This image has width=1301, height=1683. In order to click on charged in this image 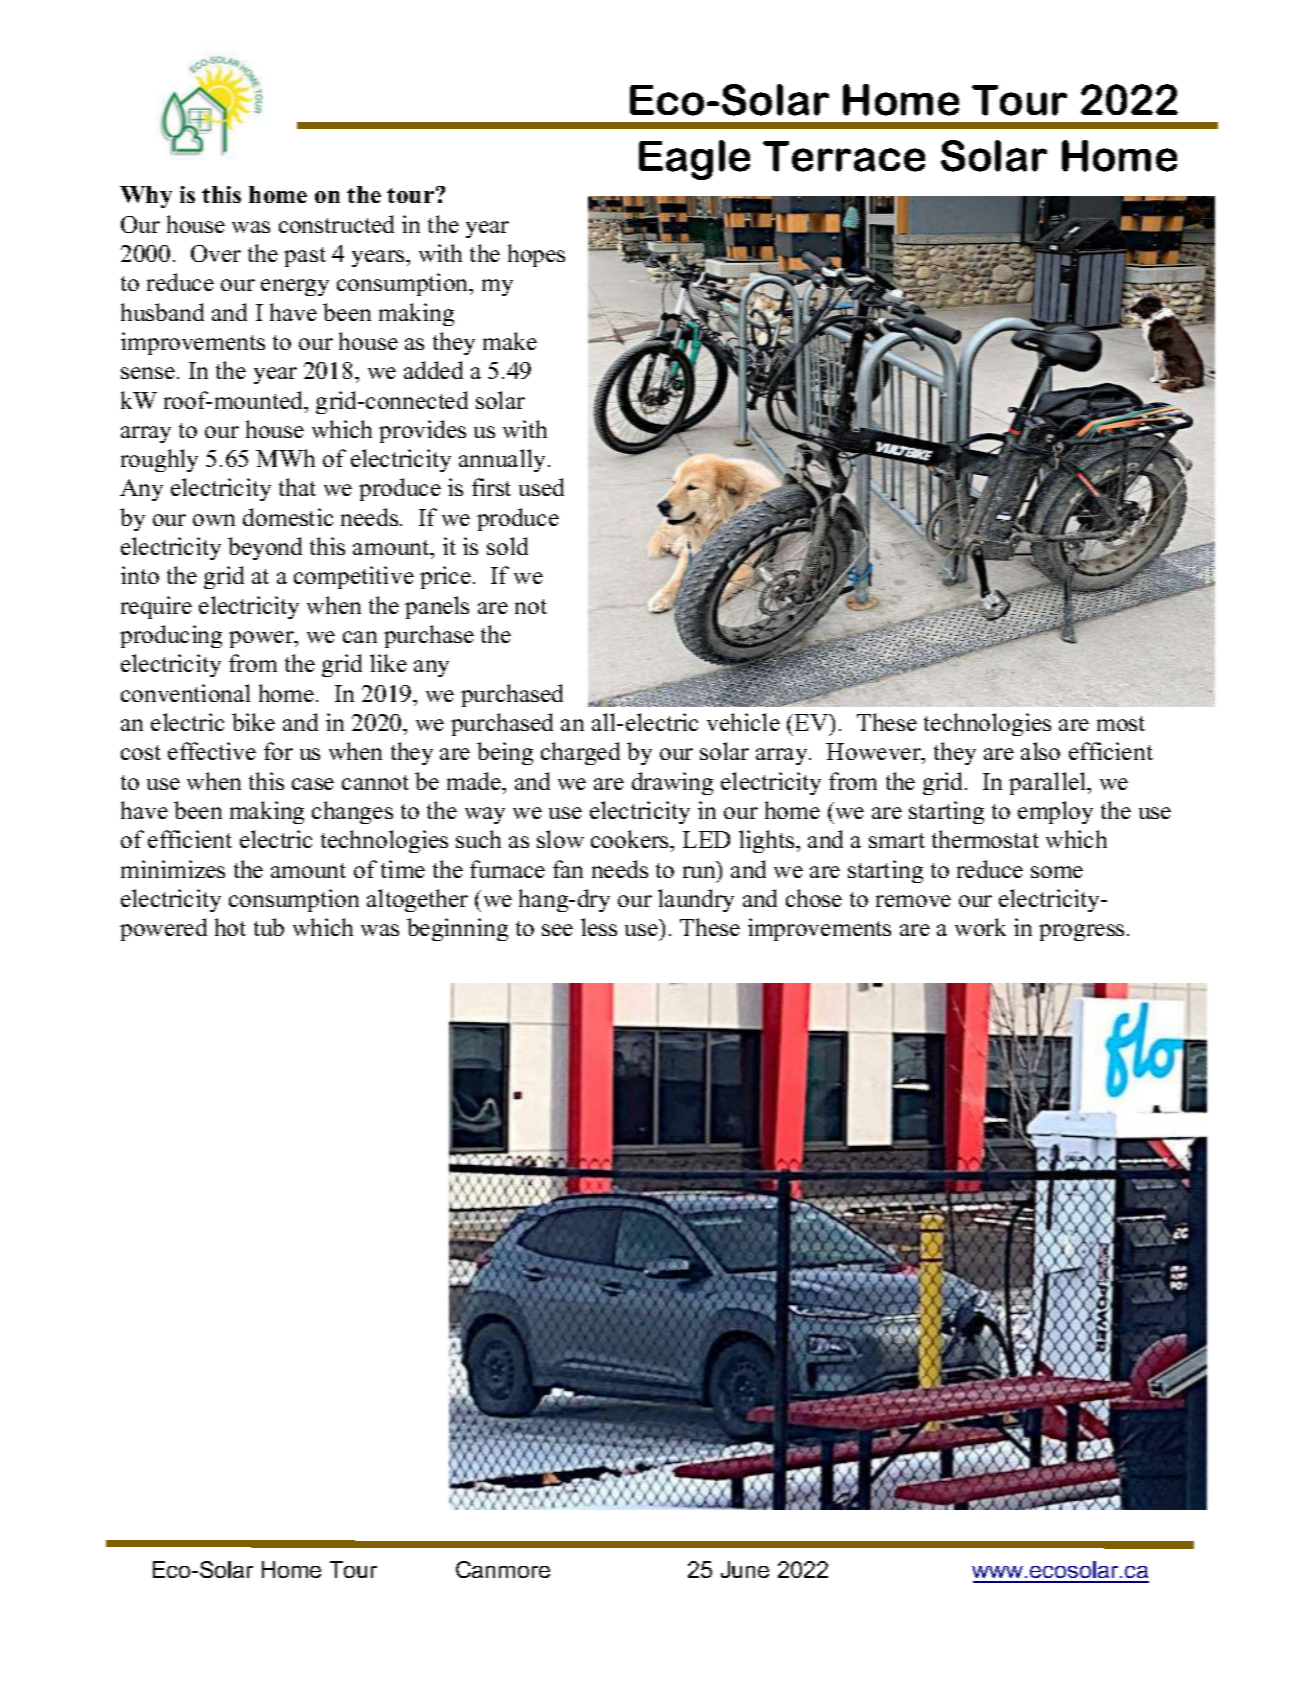, I will do `click(580, 753)`.
